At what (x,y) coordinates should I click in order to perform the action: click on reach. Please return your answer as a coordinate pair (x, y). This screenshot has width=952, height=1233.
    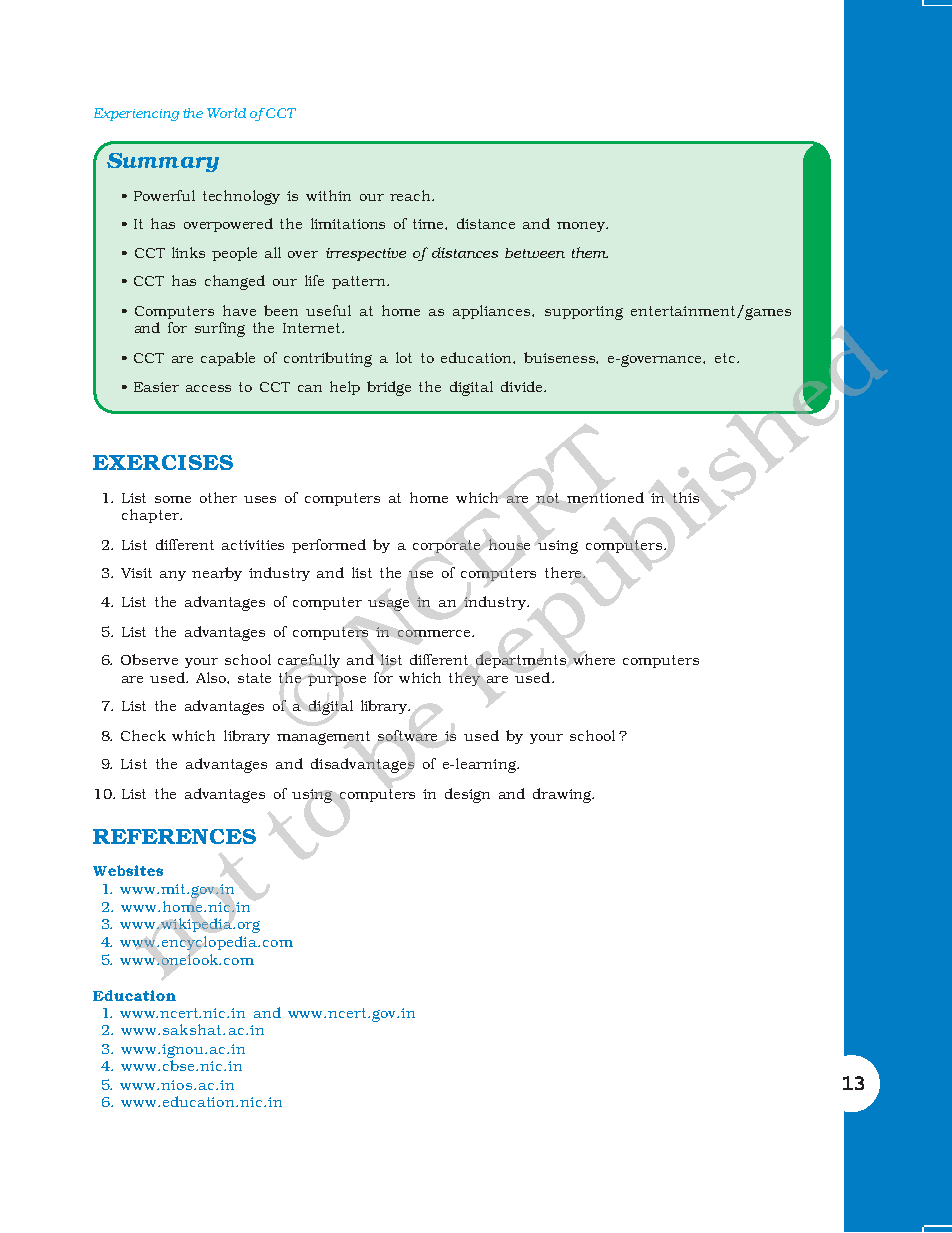
    Looking at the image, I should click on (411, 195).
